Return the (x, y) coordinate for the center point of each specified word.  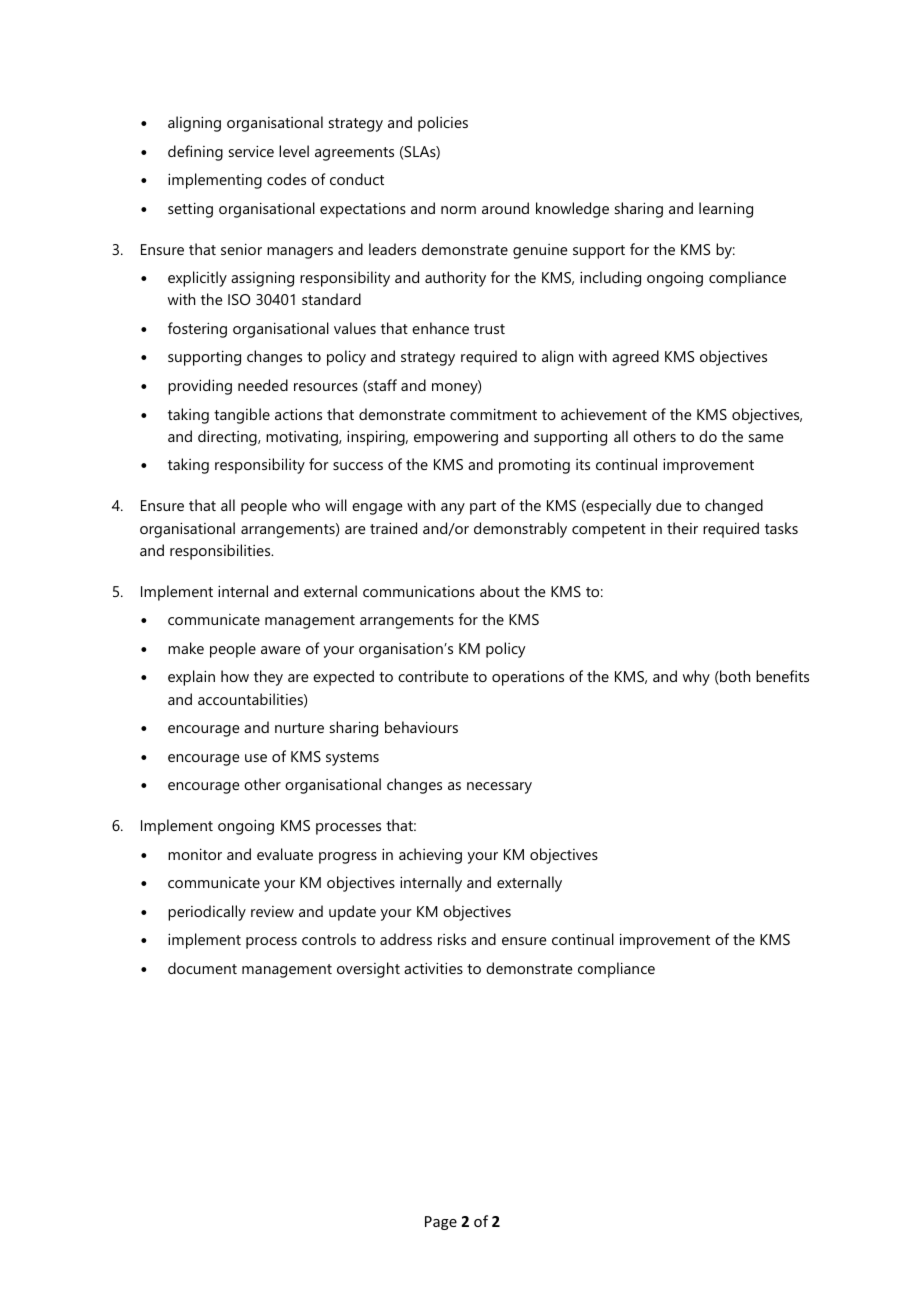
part (483, 508)
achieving (430, 856)
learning (726, 210)
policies (443, 124)
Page (441, 1223)
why (696, 678)
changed (734, 507)
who (306, 505)
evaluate (285, 854)
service (251, 151)
